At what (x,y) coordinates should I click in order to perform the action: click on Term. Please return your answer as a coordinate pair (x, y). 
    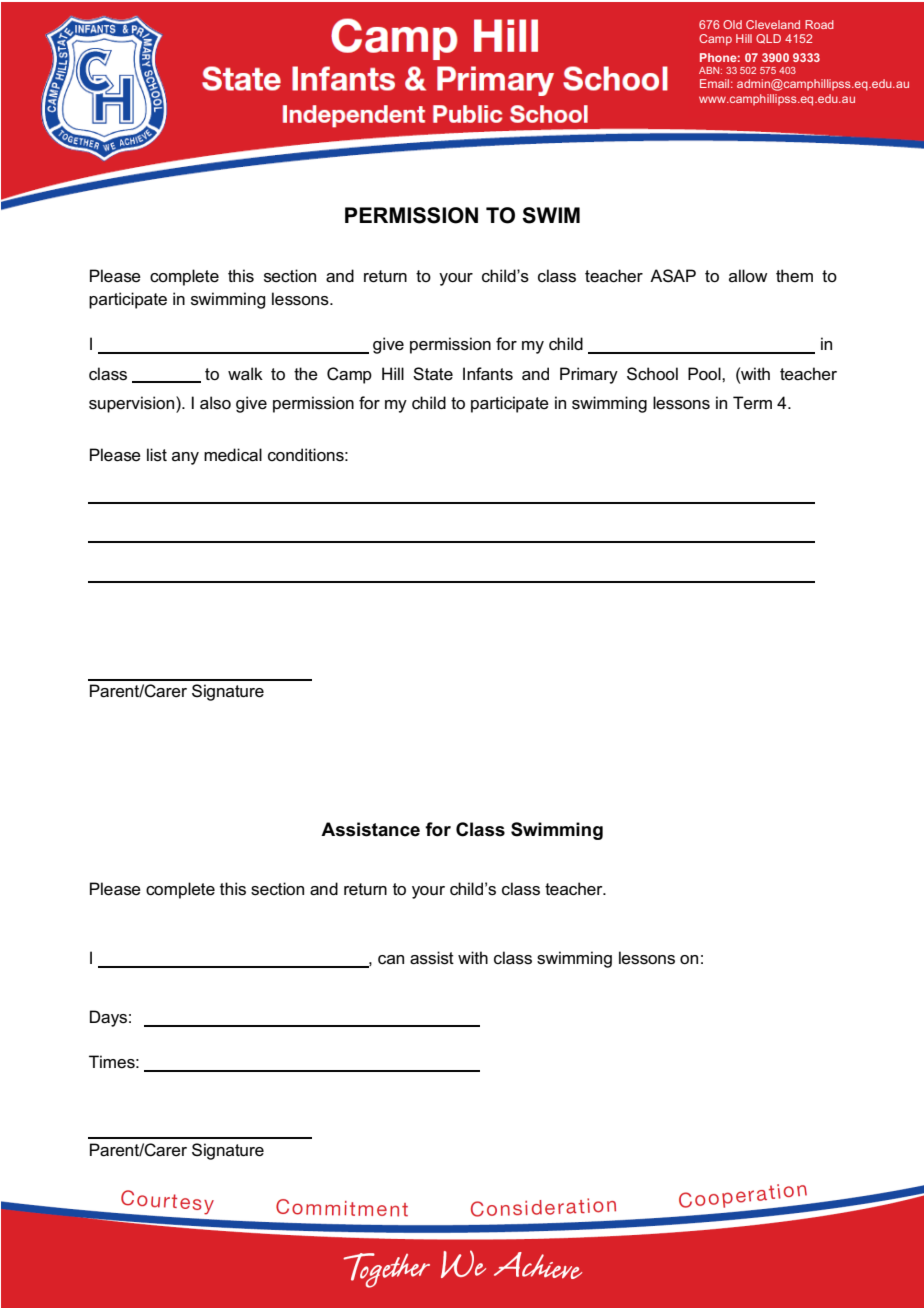
    Looking at the image, I should click on (752, 403).
